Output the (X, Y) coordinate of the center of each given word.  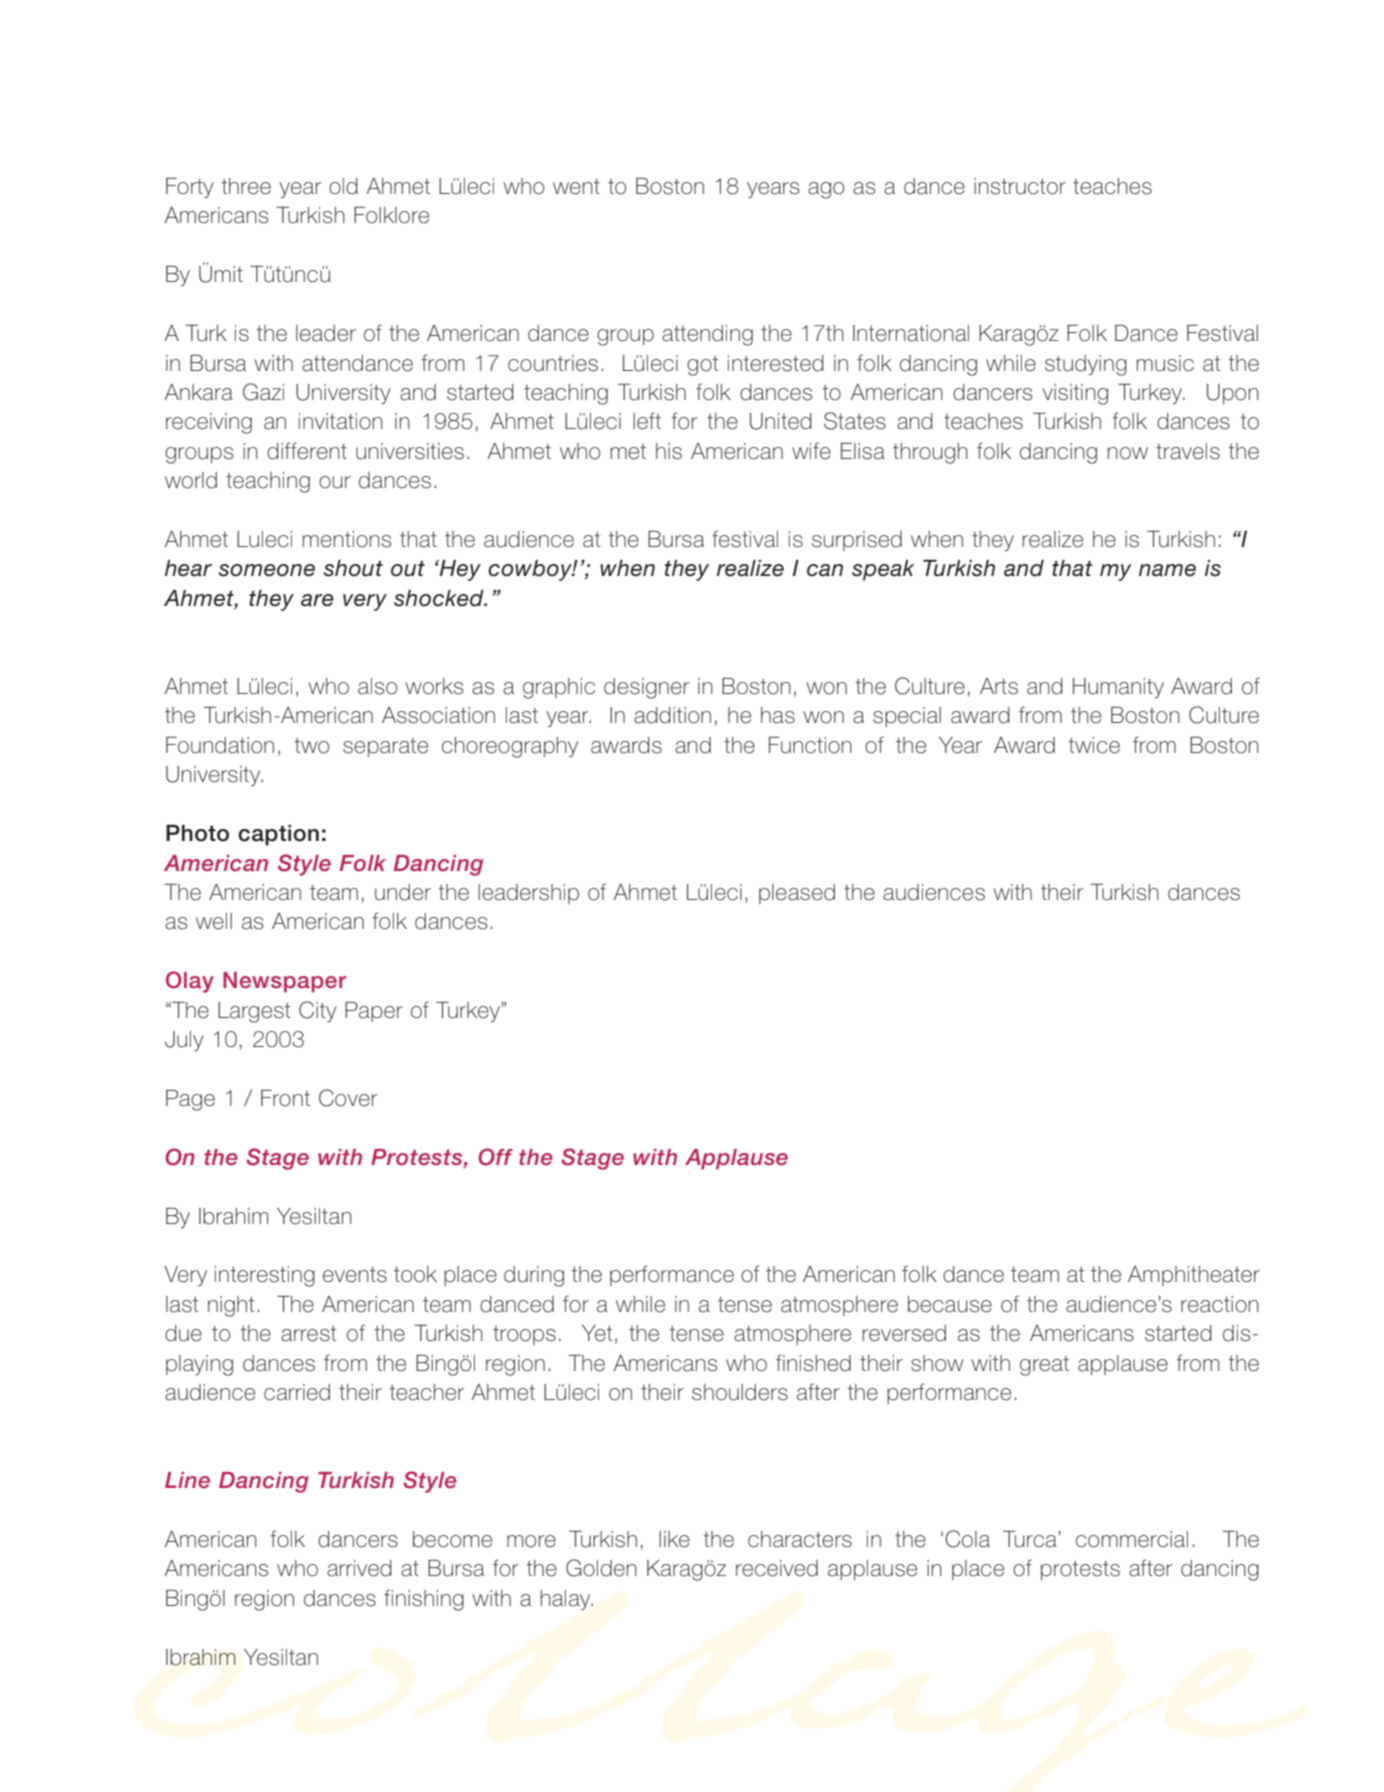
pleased (797, 894)
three (246, 186)
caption (278, 835)
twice (1094, 745)
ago (826, 190)
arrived (359, 1568)
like (674, 1539)
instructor (1020, 186)
